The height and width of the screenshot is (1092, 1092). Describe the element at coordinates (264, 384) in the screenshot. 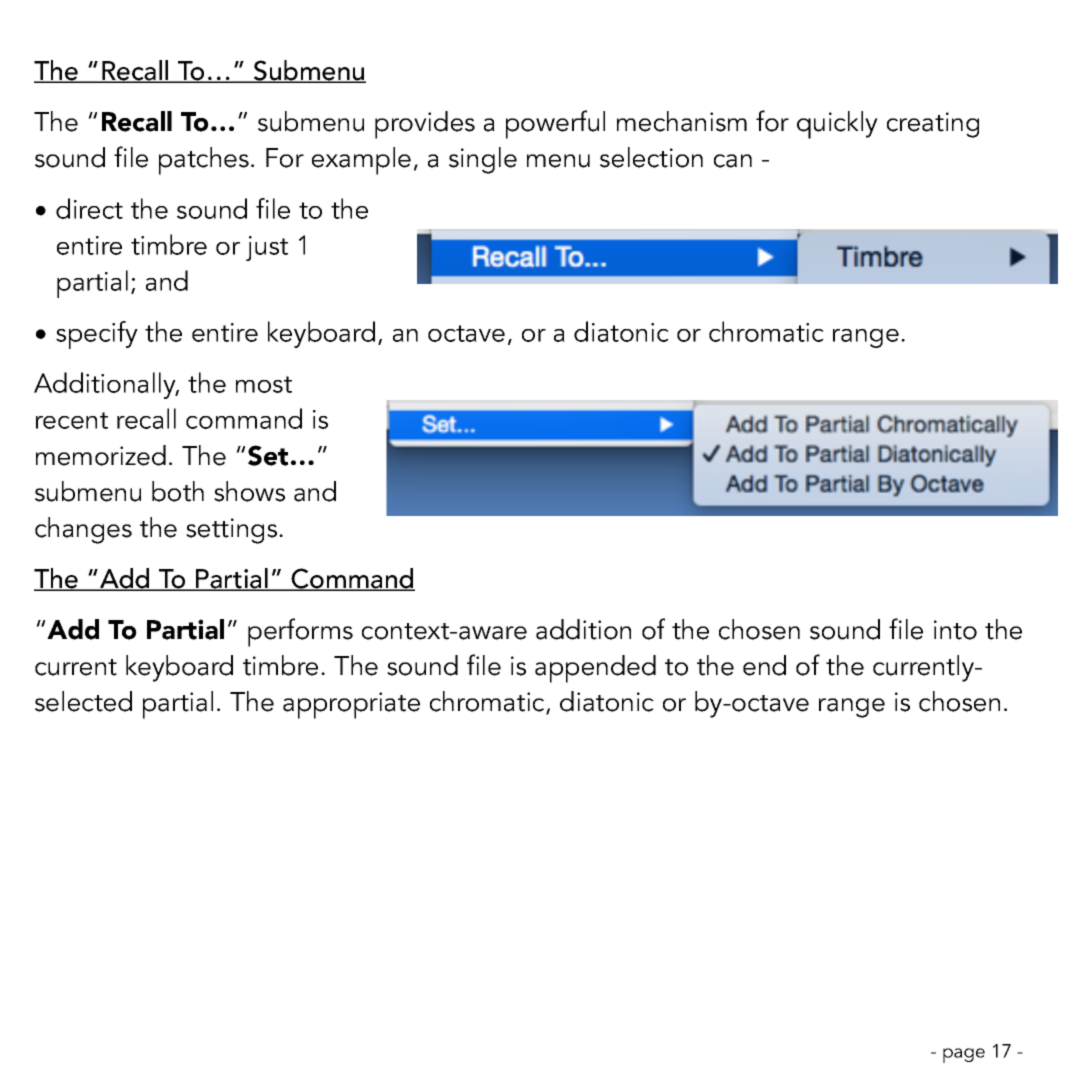

I see `most` at that location.
